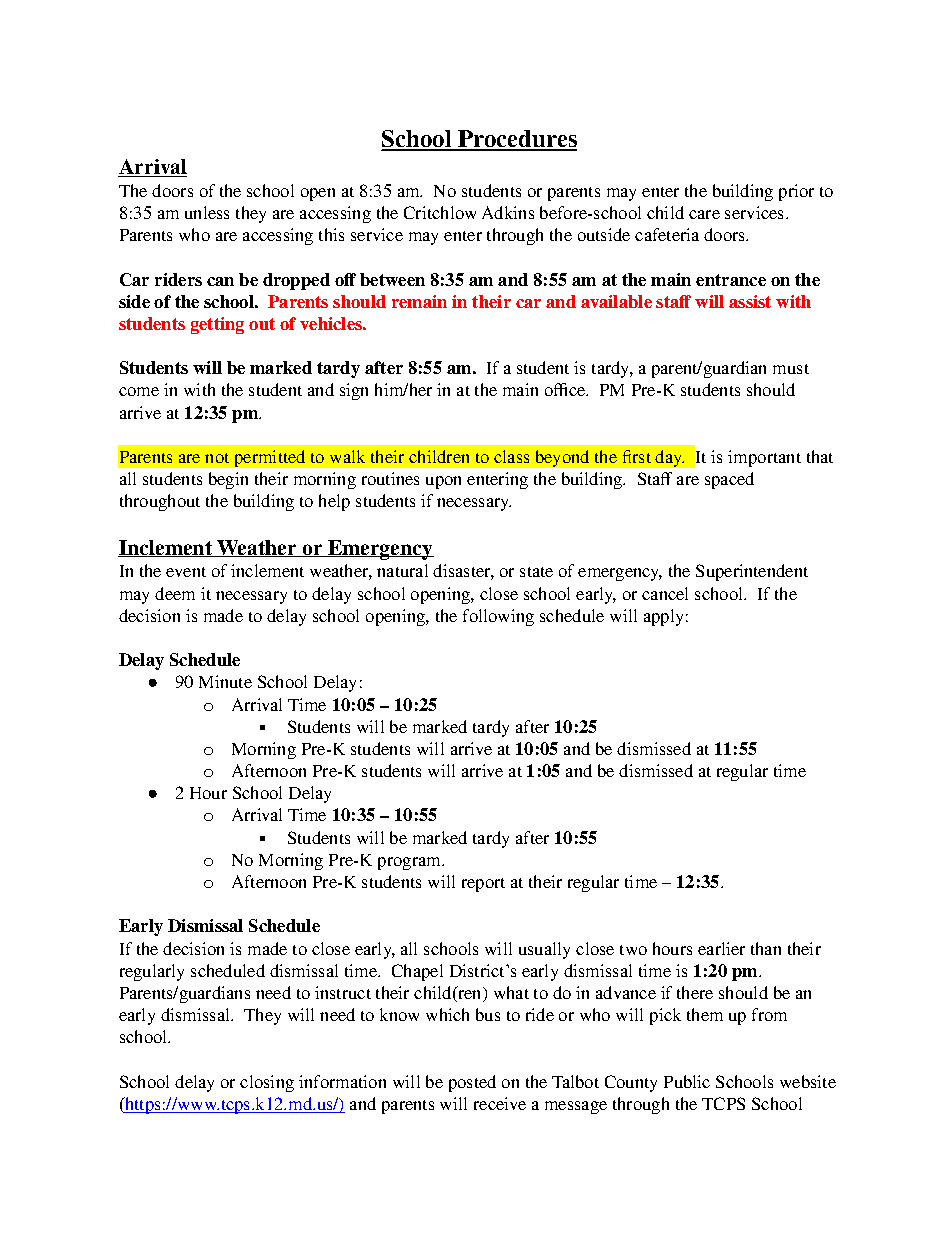 The width and height of the document is (952, 1233). I want to click on Superintendent, so click(752, 572).
